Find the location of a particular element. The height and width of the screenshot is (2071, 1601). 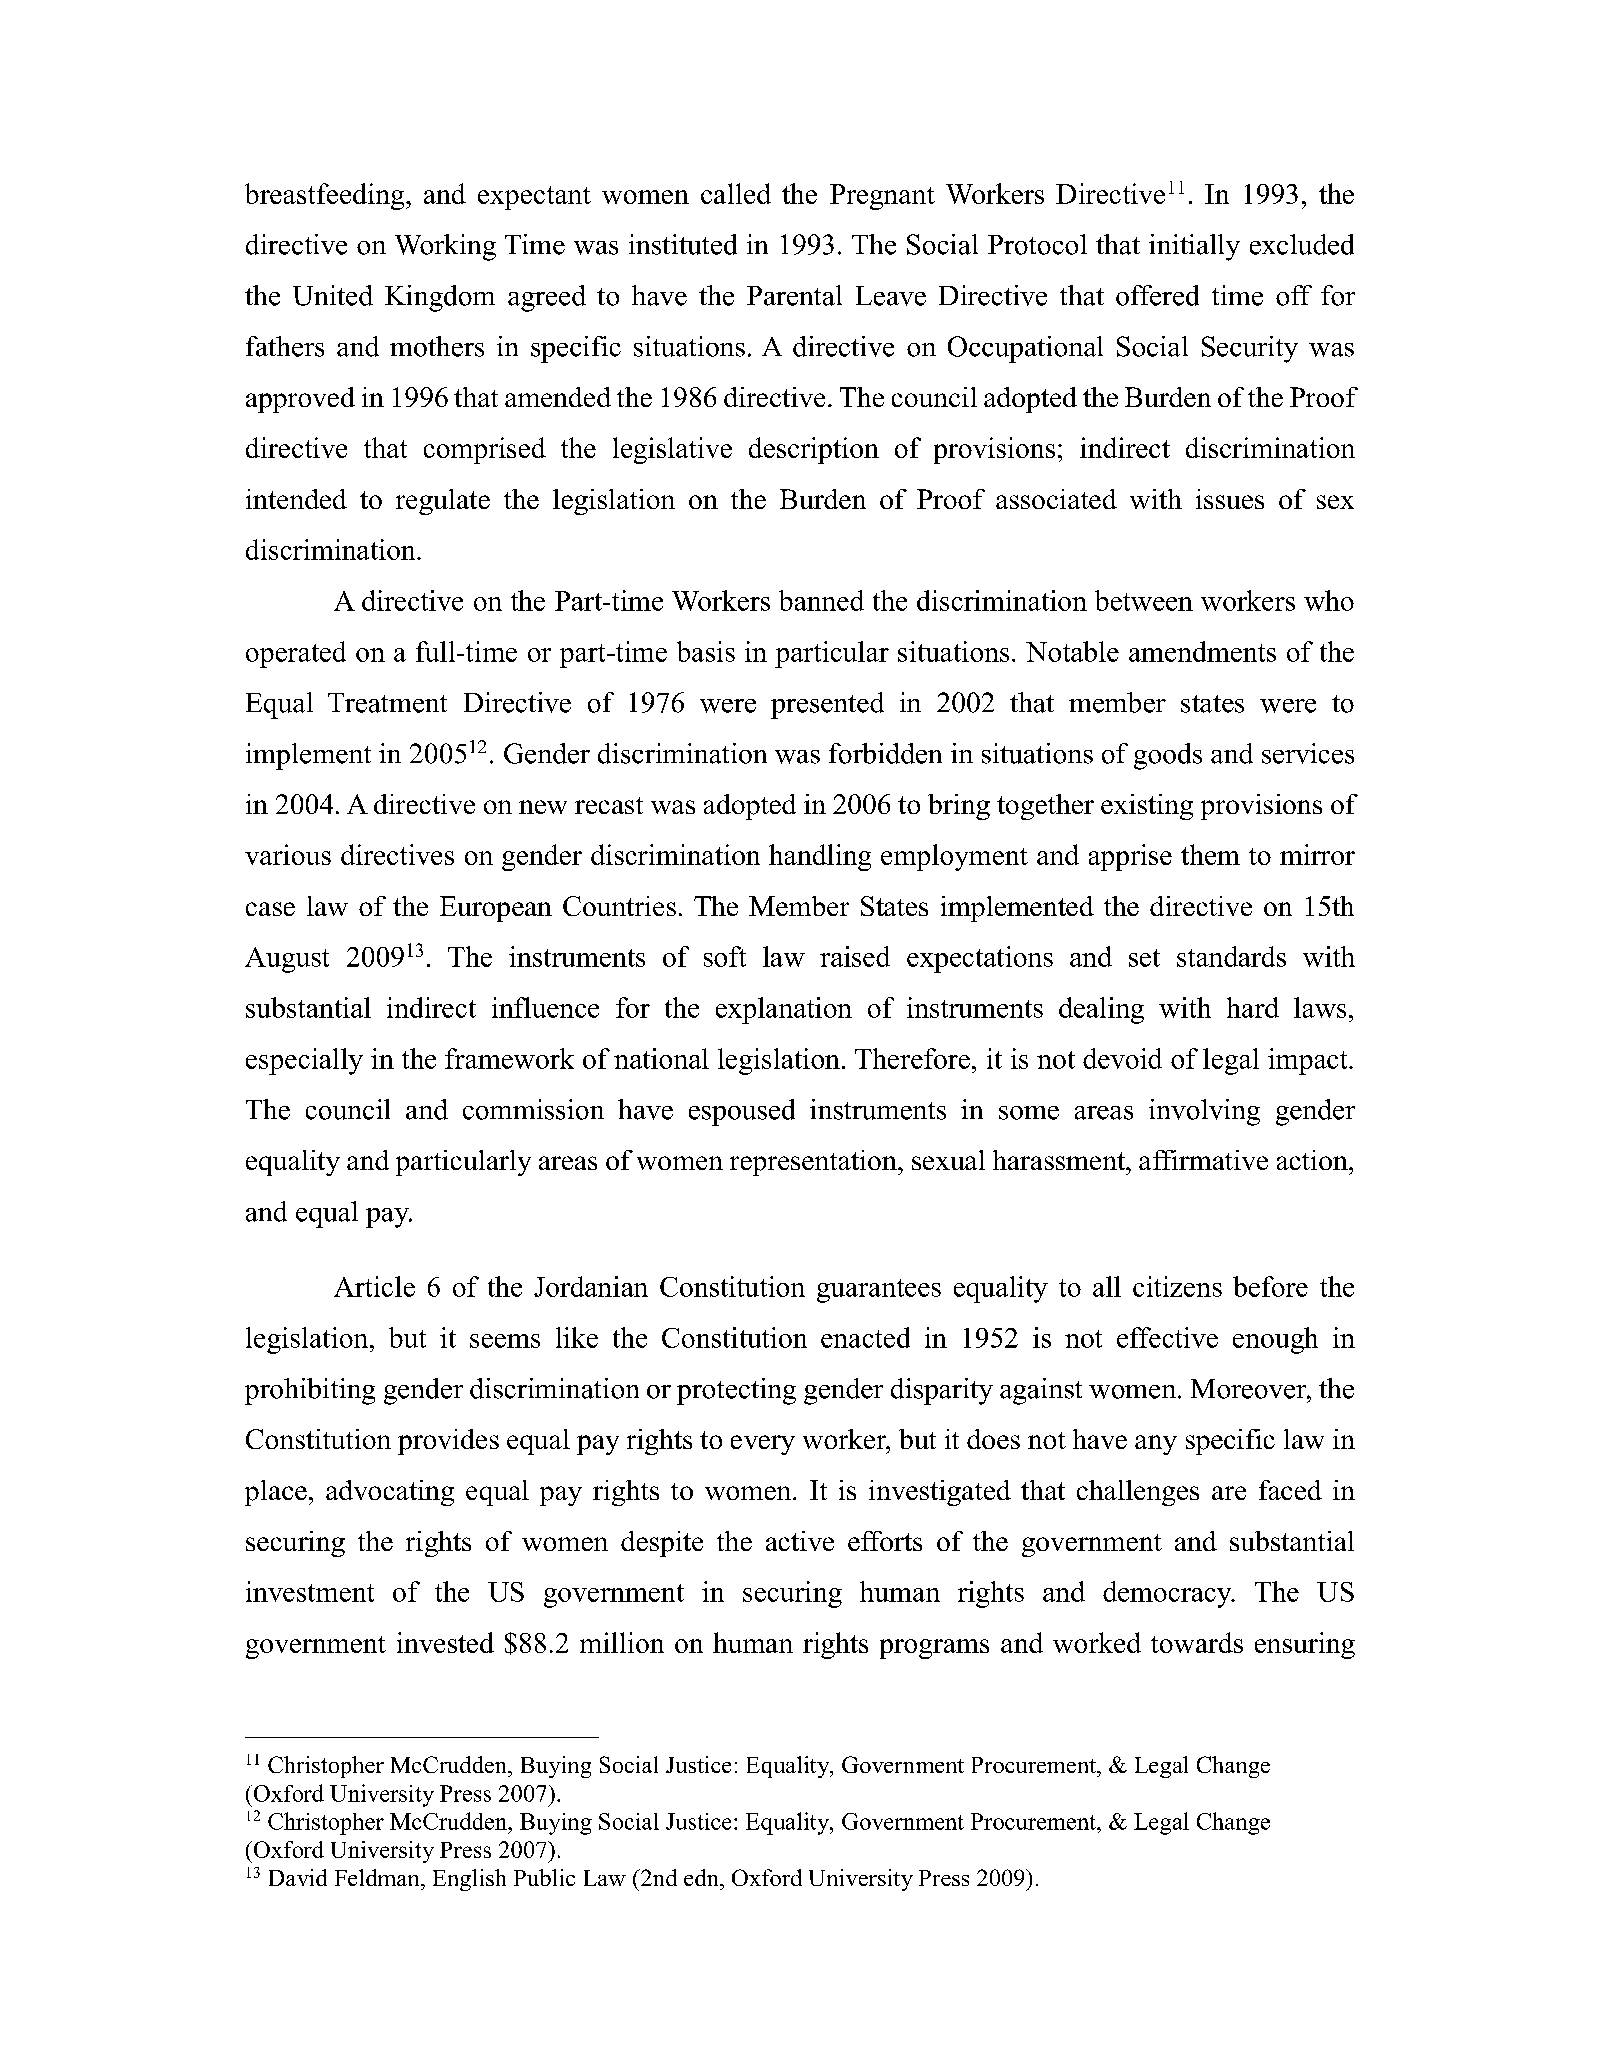

citizens is located at coordinates (1177, 1286).
